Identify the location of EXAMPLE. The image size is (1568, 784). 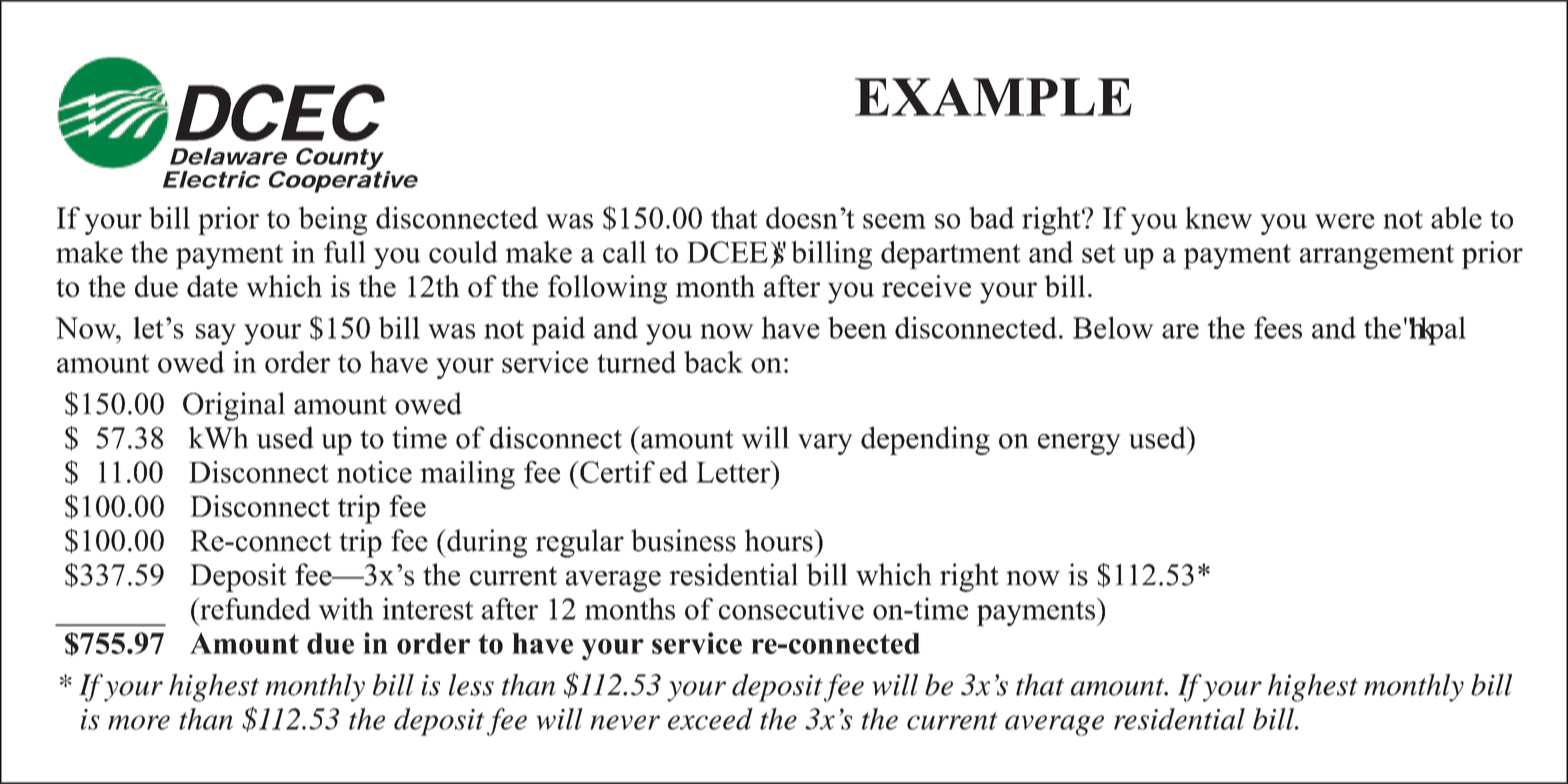
(993, 97).
